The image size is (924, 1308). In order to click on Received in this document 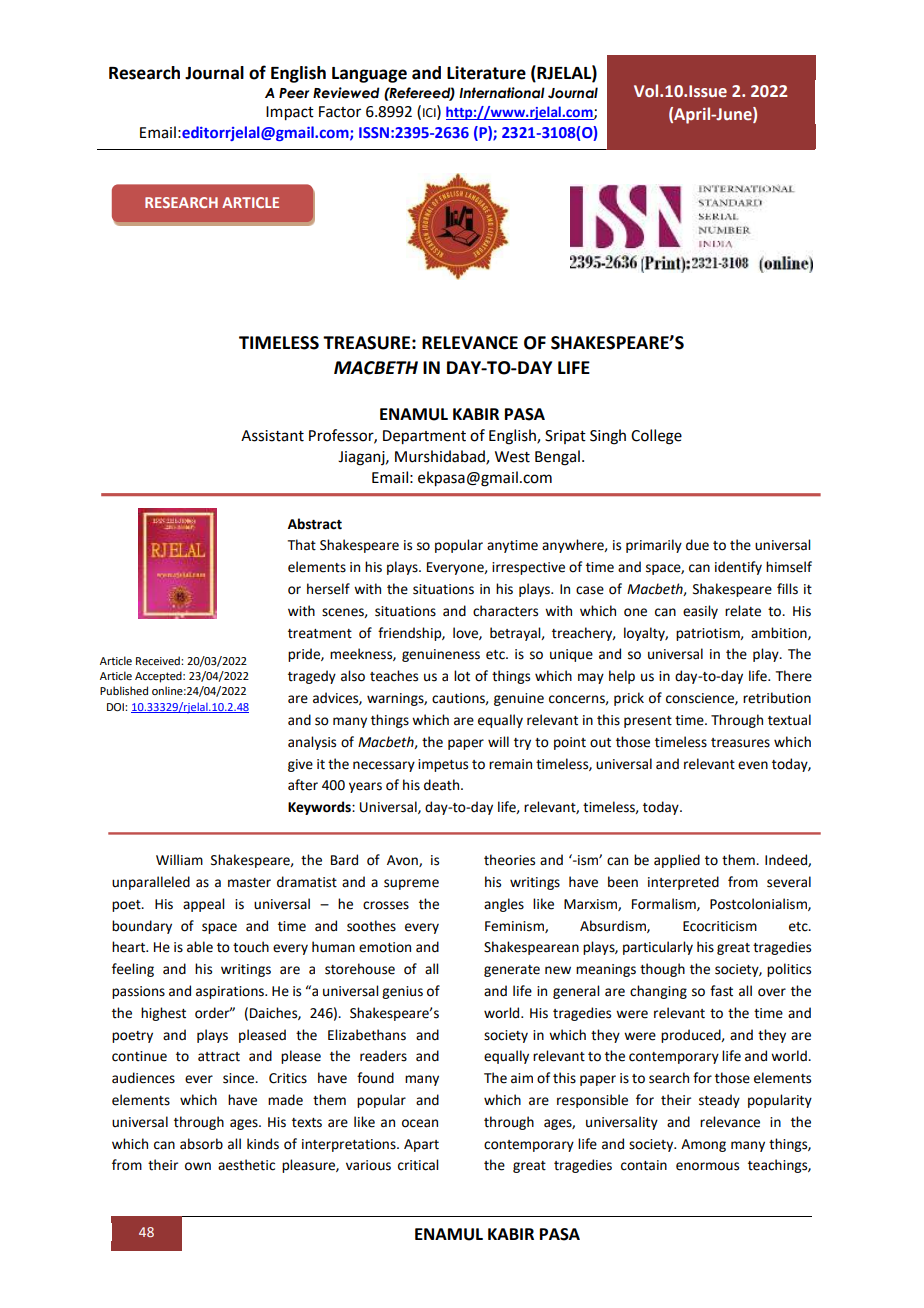, I will do `click(159, 660)`.
